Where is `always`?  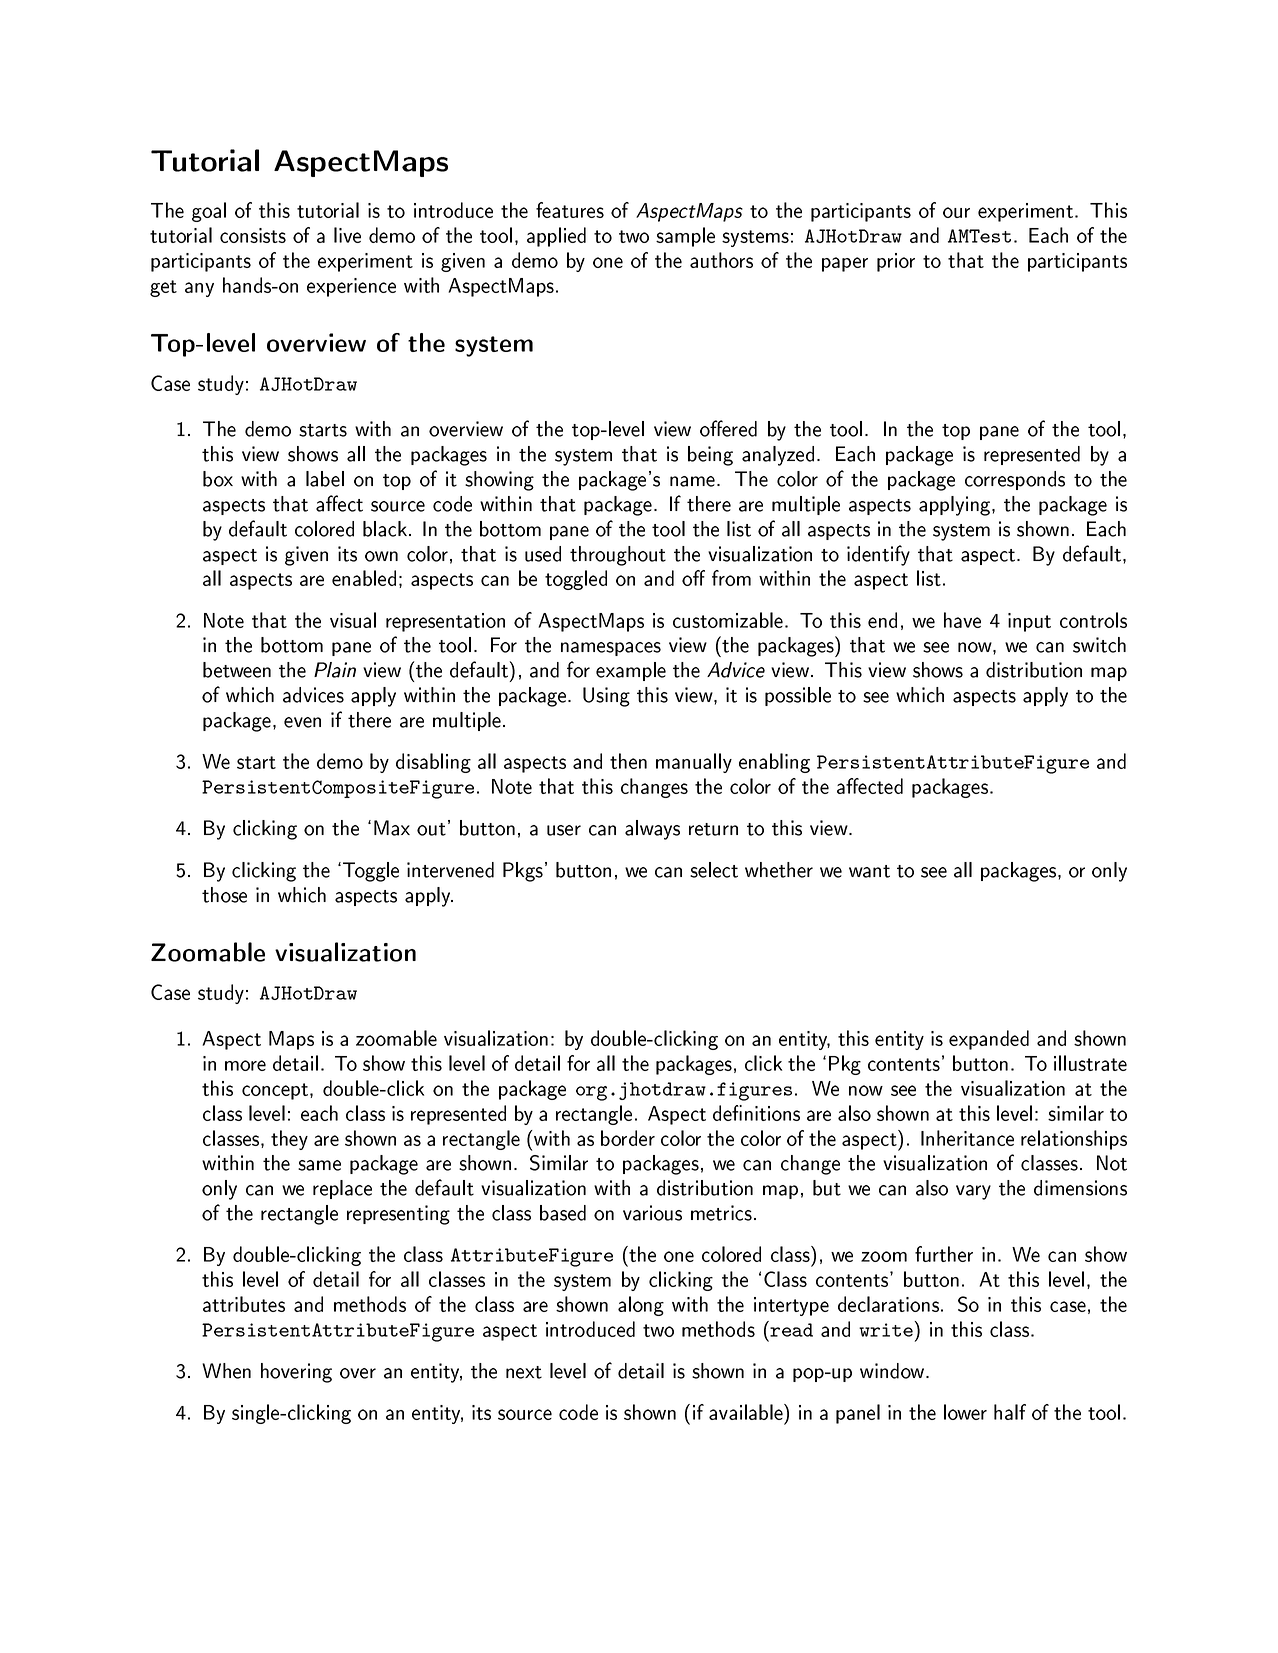 always is located at coordinates (652, 830).
